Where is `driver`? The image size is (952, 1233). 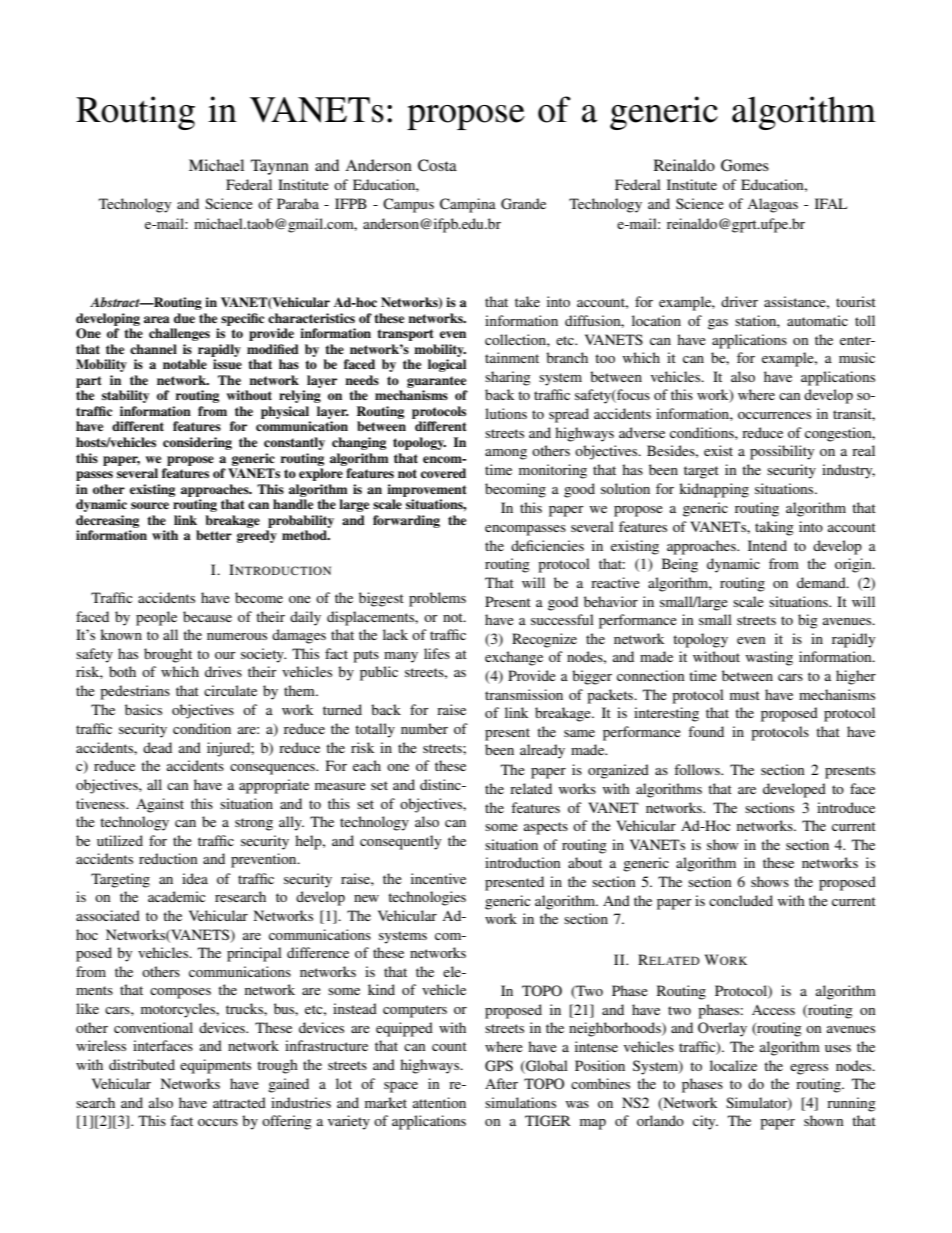 driver is located at coordinates (739, 301).
